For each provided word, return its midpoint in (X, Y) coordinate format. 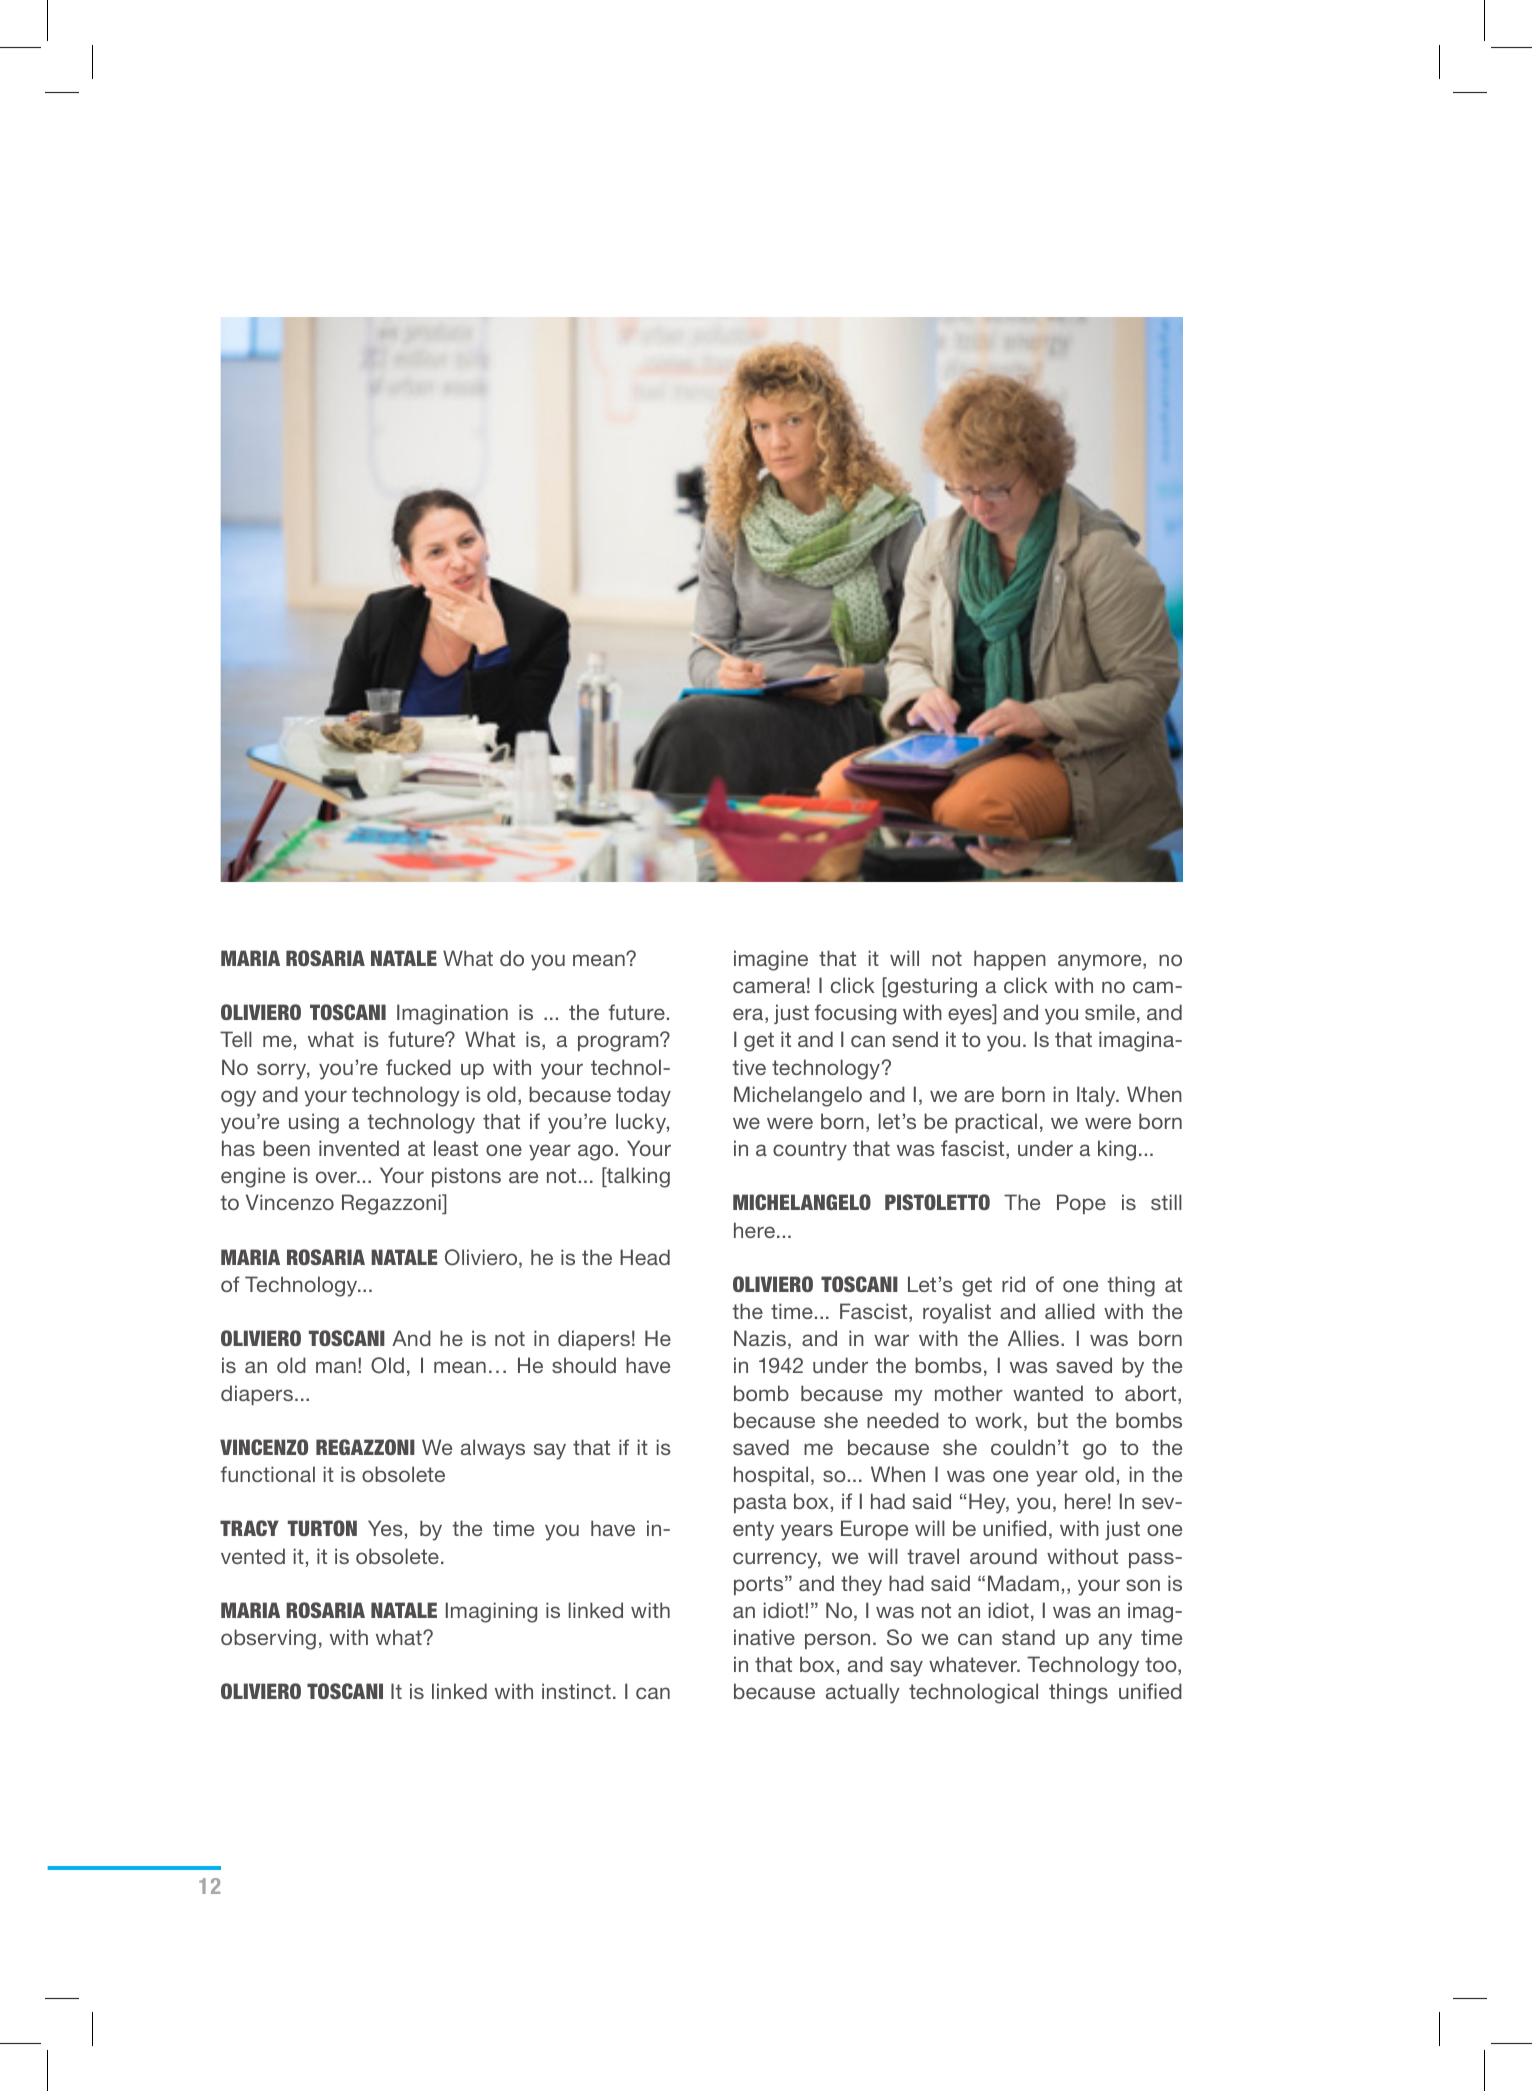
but (1053, 1420)
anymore (1101, 962)
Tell (236, 1039)
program (619, 1043)
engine (253, 1177)
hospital (771, 1476)
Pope (1081, 1204)
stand (1028, 1637)
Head (645, 1257)
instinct (576, 1691)
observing (268, 1639)
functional (268, 1474)
